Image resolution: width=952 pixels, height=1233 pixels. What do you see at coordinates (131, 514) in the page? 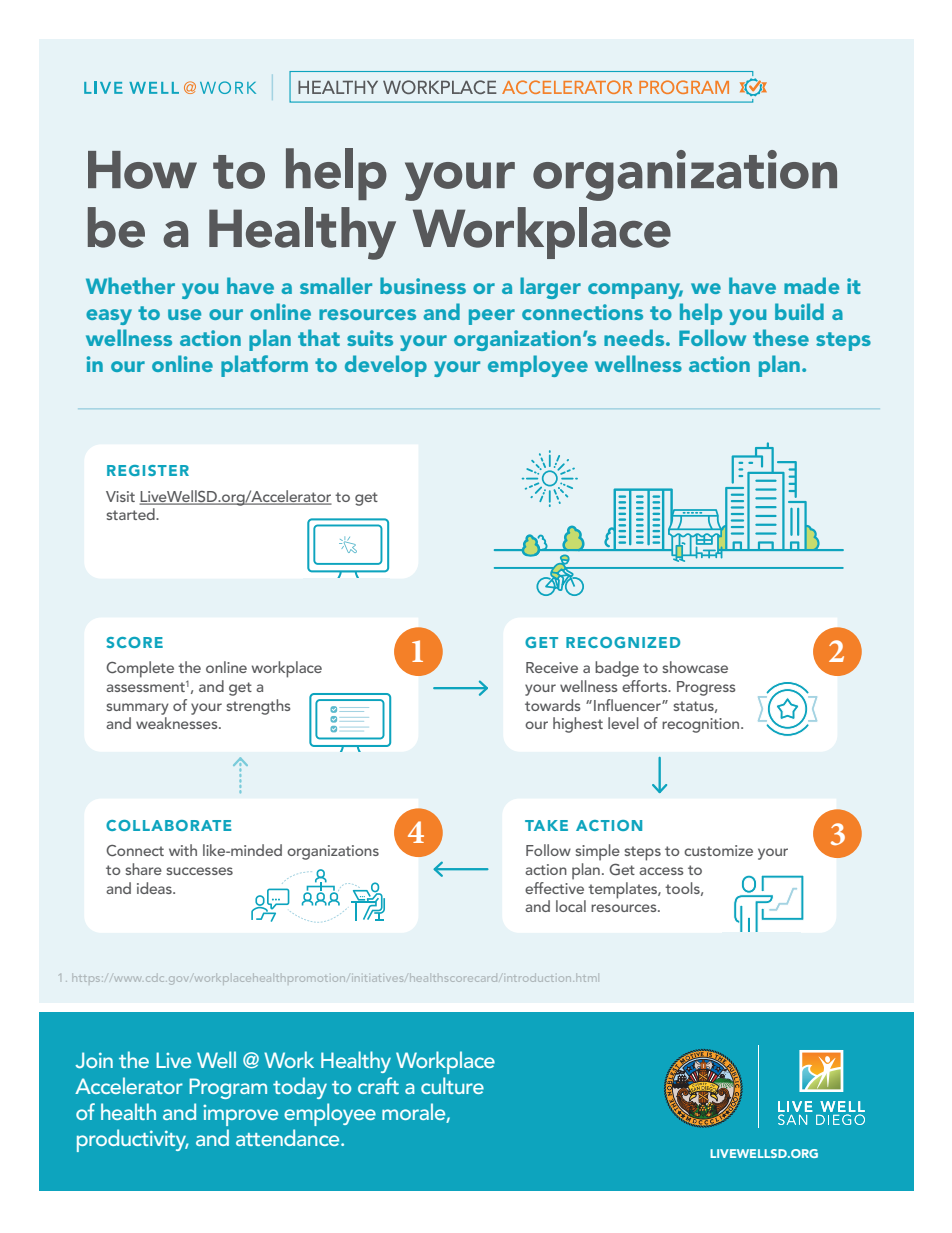
I see `started` at bounding box center [131, 514].
